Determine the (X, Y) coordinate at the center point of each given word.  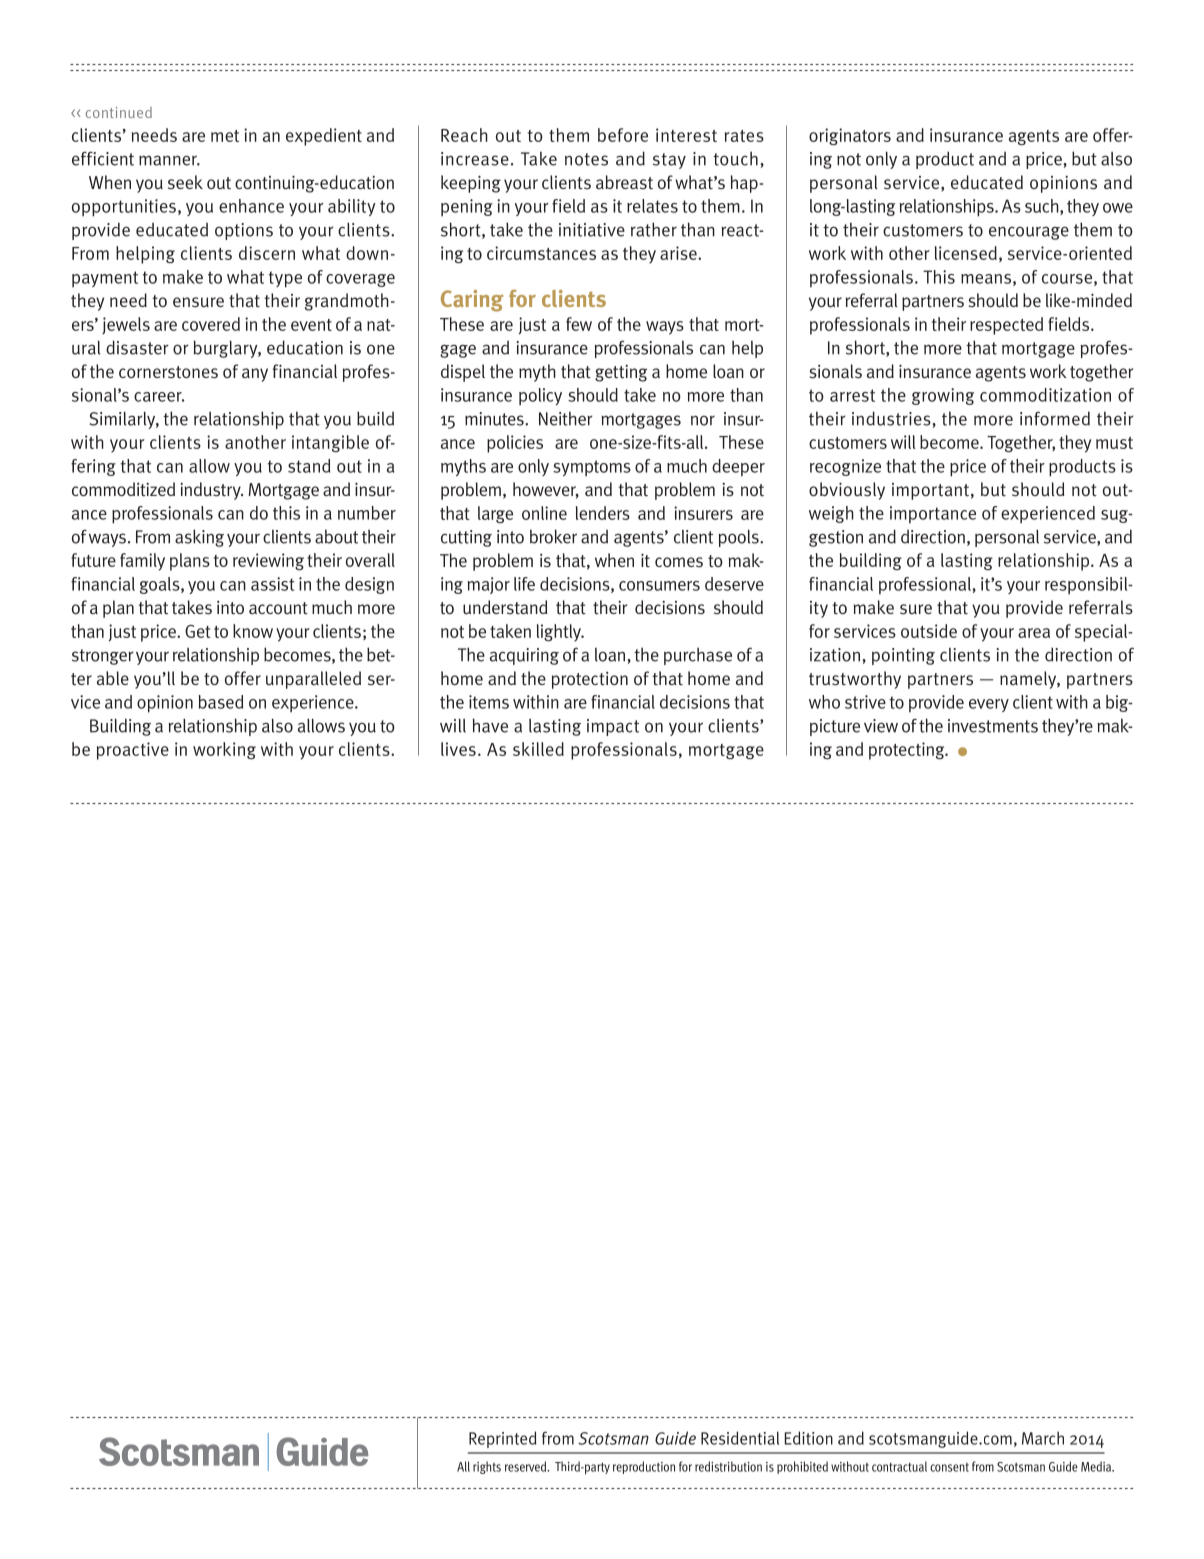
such (1043, 207)
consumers (659, 586)
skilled (538, 749)
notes (586, 159)
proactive (133, 751)
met (225, 136)
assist (273, 584)
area (1034, 633)
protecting (908, 751)
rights (487, 1467)
